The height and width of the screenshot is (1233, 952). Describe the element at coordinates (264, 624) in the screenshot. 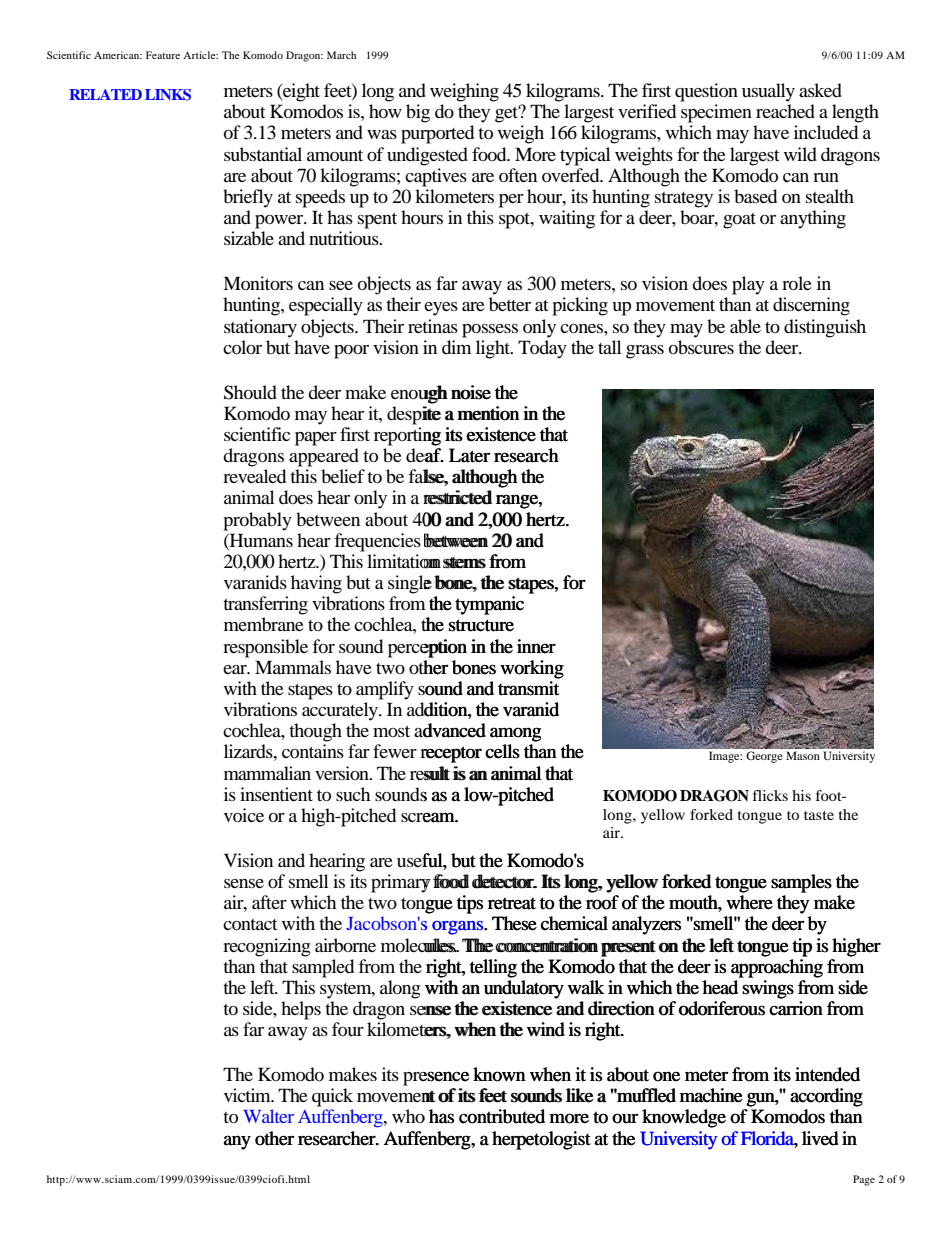

I see `membrane` at that location.
